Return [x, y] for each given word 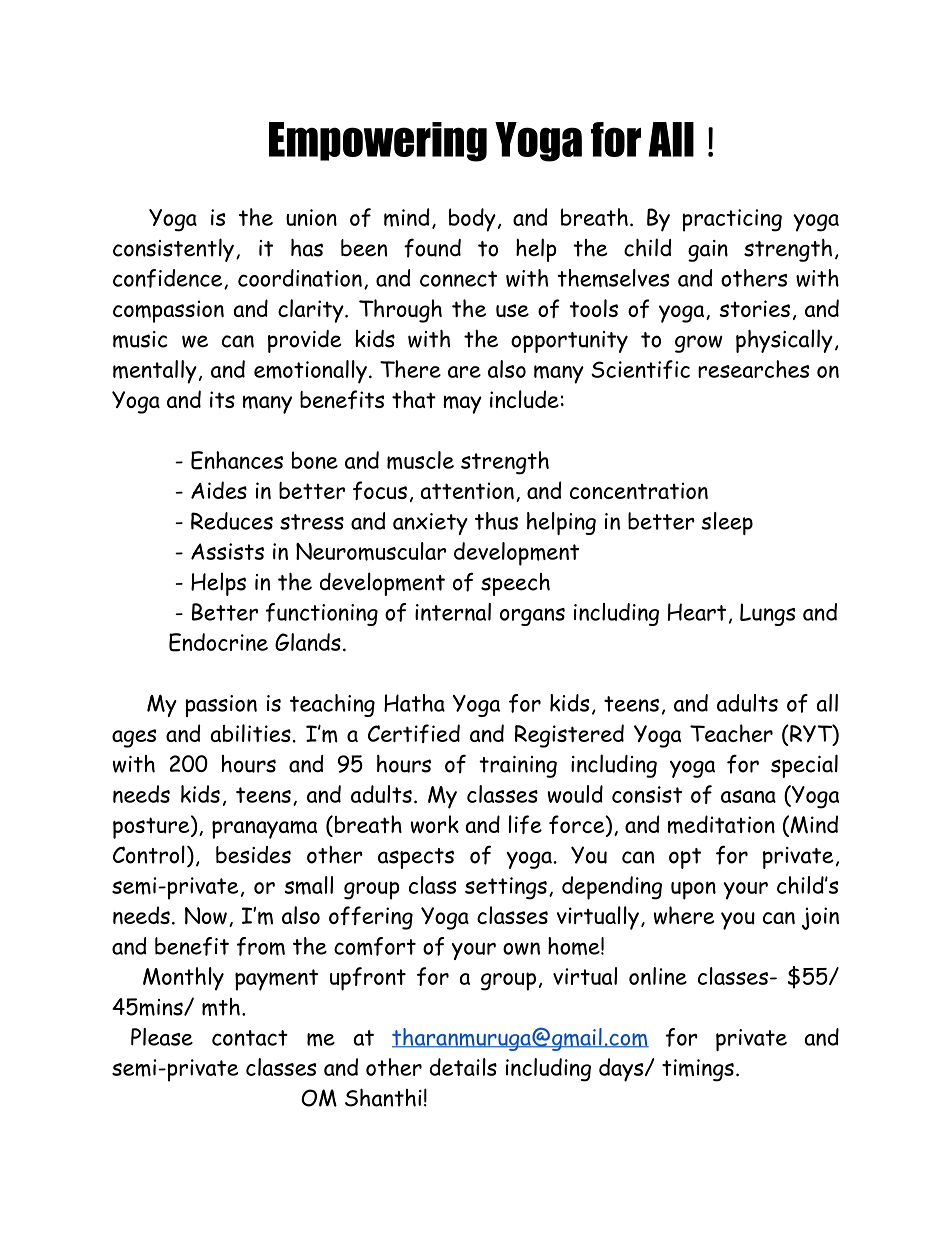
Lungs [767, 614]
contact [250, 1038]
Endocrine [218, 642]
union [311, 217]
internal [453, 612]
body [472, 220]
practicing [732, 220]
